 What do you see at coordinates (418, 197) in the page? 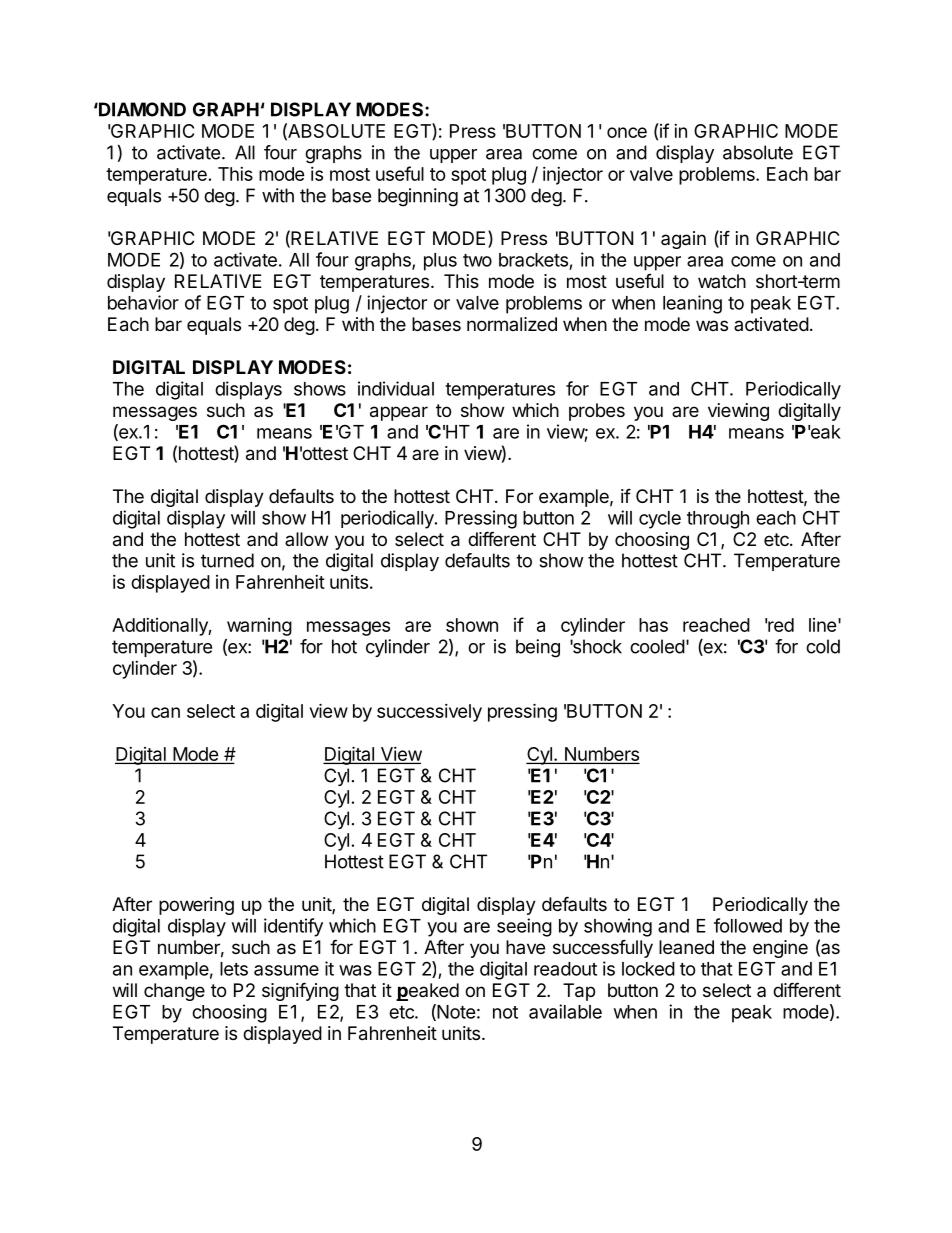
I see `beginning` at bounding box center [418, 197].
